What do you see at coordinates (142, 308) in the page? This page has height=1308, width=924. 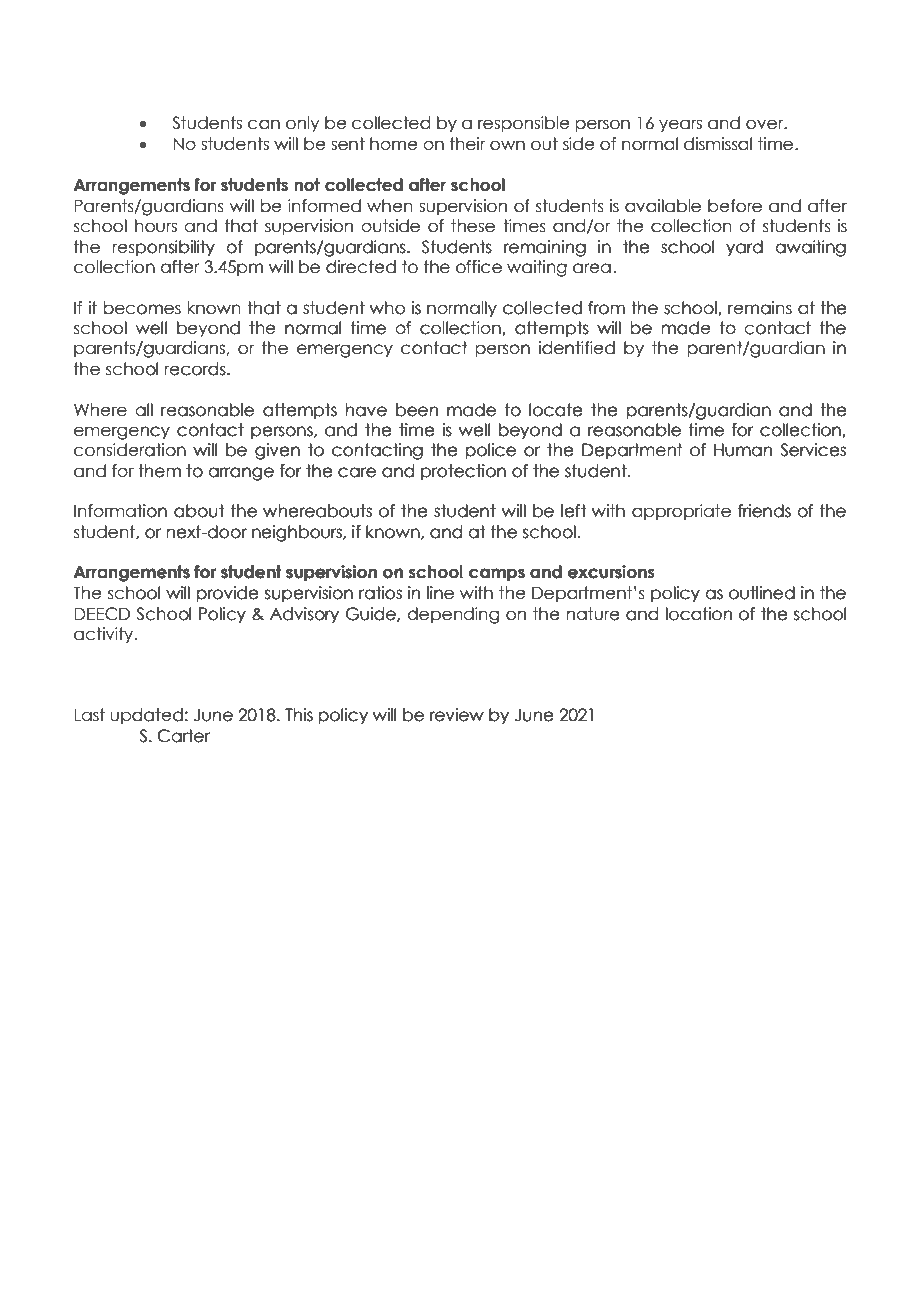 I see `becomes` at bounding box center [142, 308].
